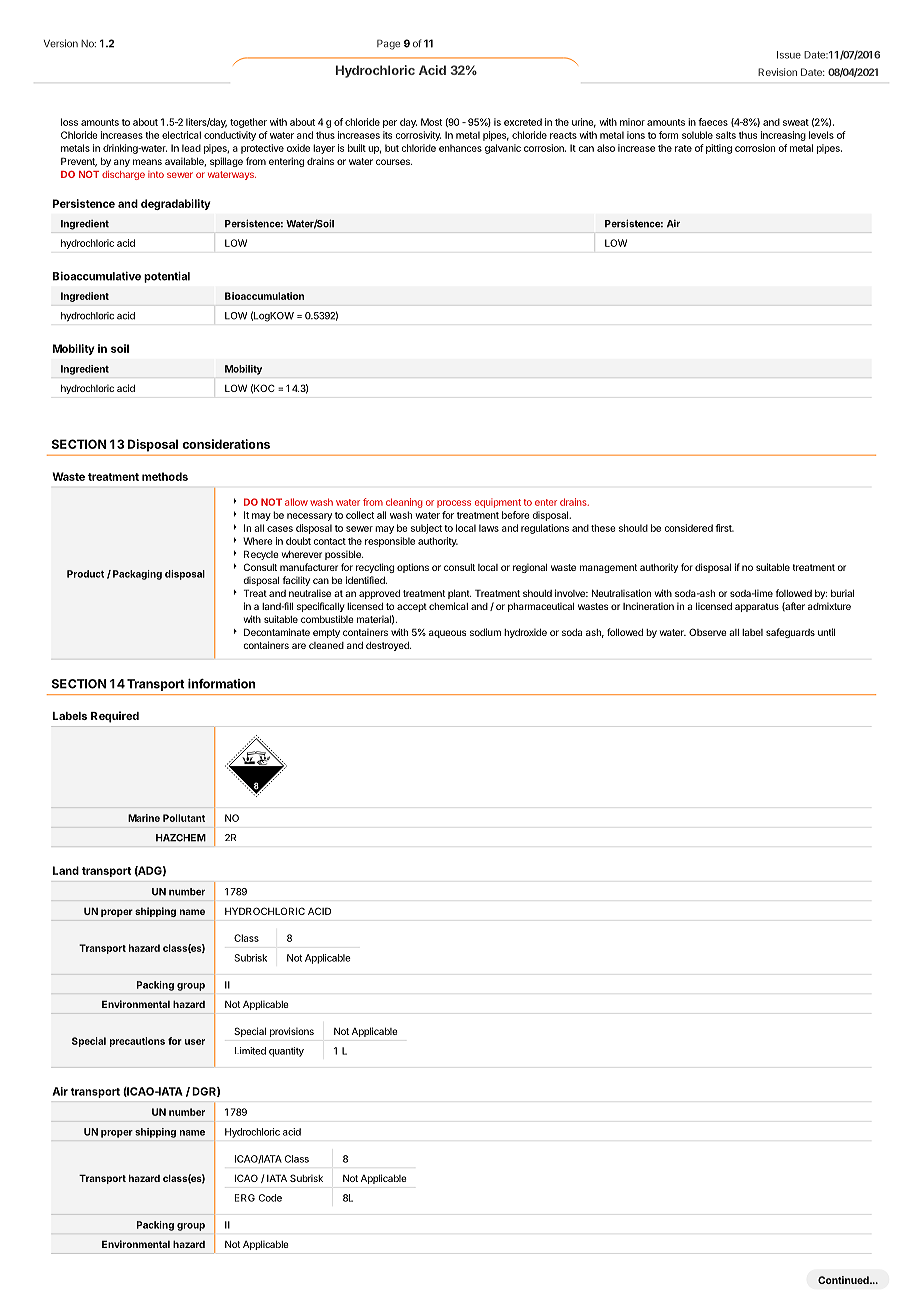 This image has height=1308, width=924. What do you see at coordinates (790, 633) in the image?
I see `safeguards` at bounding box center [790, 633].
